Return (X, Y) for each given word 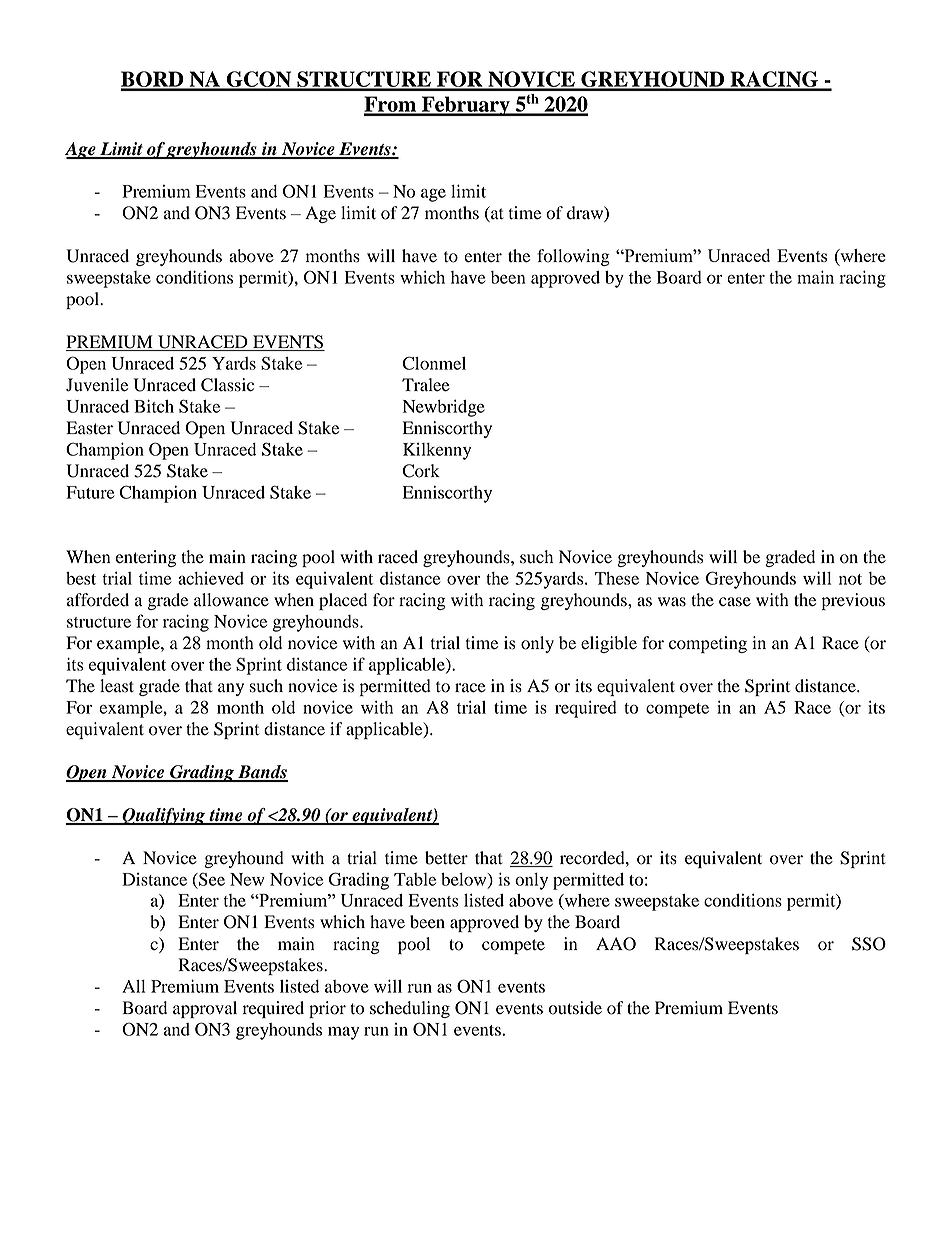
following (573, 257)
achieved (211, 578)
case (735, 602)
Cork (421, 471)
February (465, 106)
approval (205, 1009)
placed (343, 601)
